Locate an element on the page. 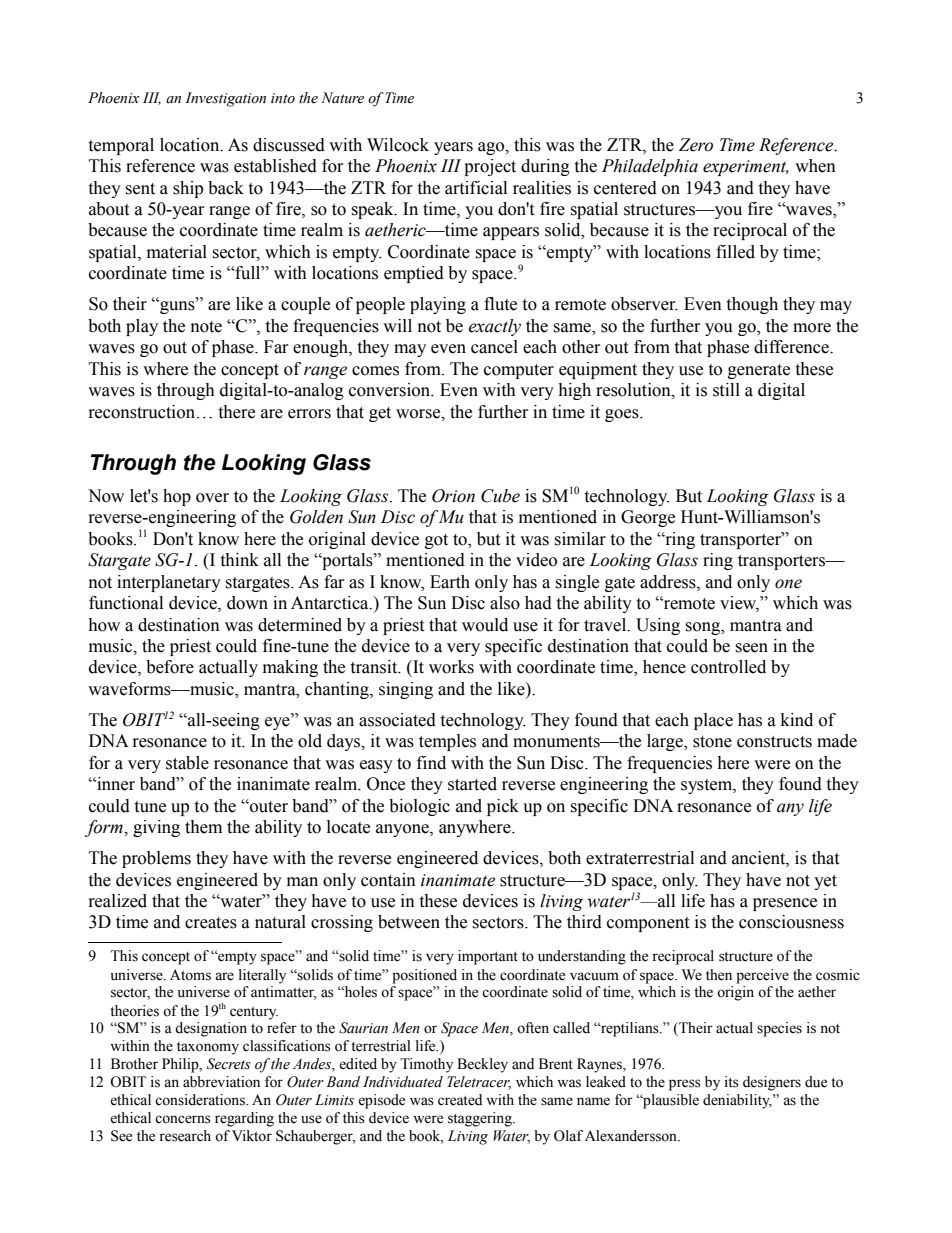 This image has width=952, height=1233. experiment is located at coordinates (746, 168).
